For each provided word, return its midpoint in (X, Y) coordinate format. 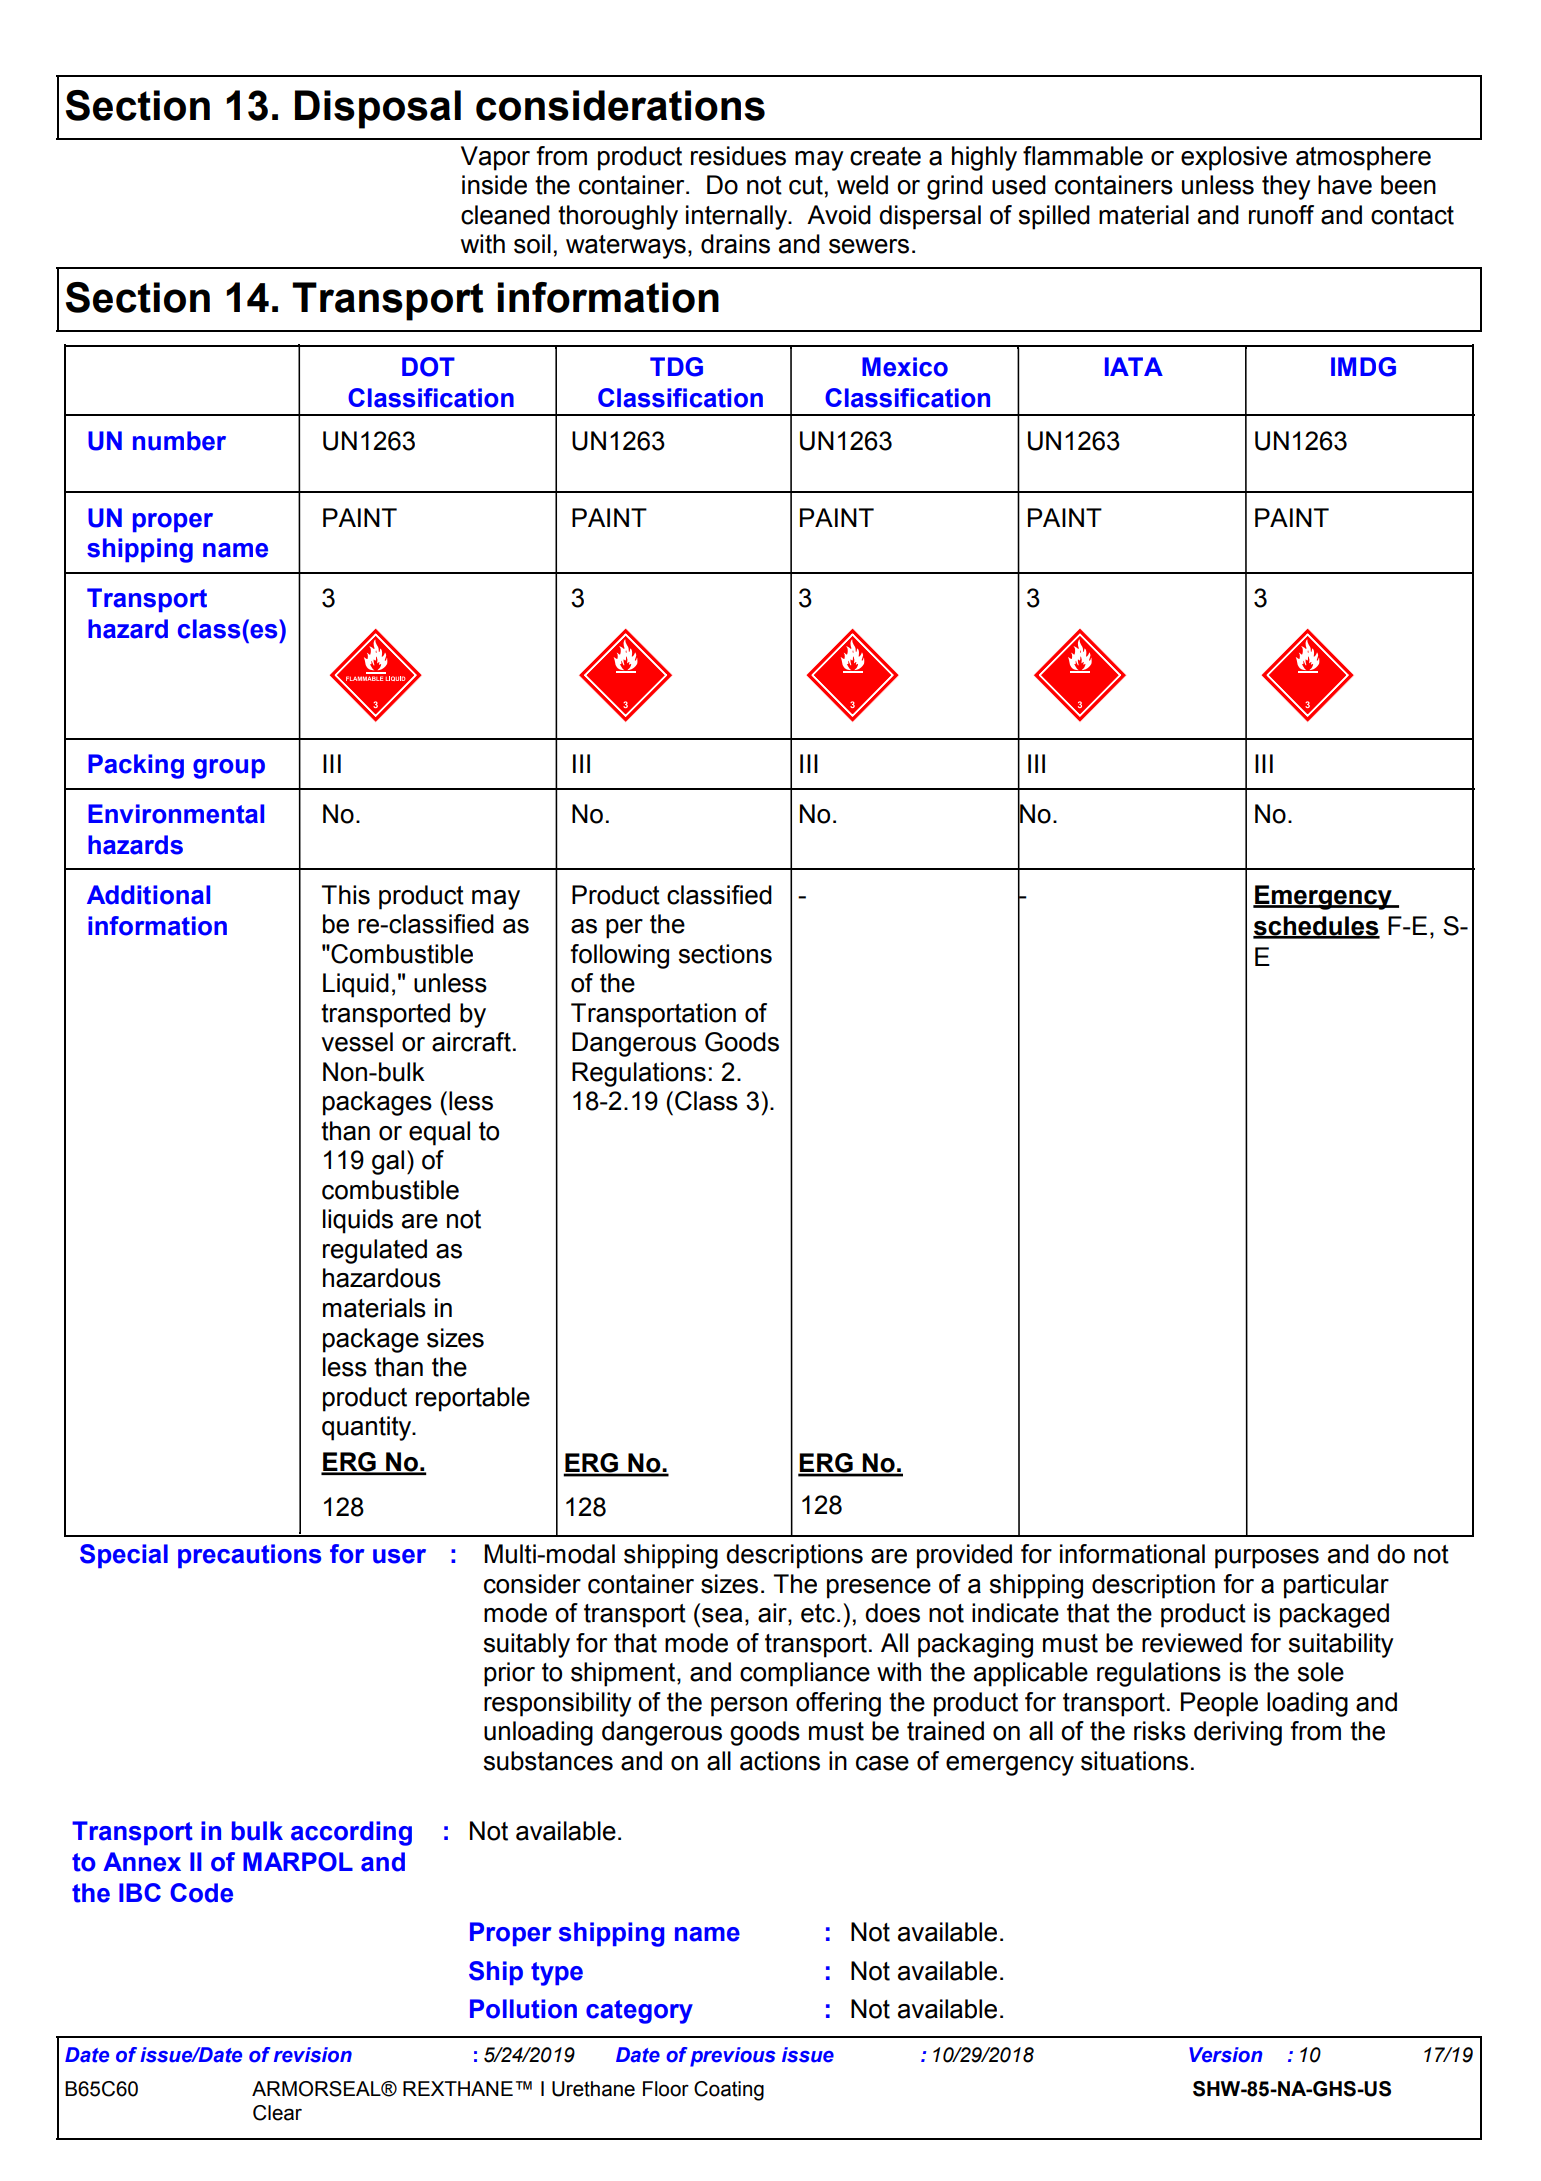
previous (733, 2057)
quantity (368, 1428)
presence (879, 1589)
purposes (1267, 1559)
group (229, 769)
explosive (1234, 158)
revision (313, 2055)
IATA (1134, 366)
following (619, 956)
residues (738, 156)
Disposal (378, 109)
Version (1226, 2055)
